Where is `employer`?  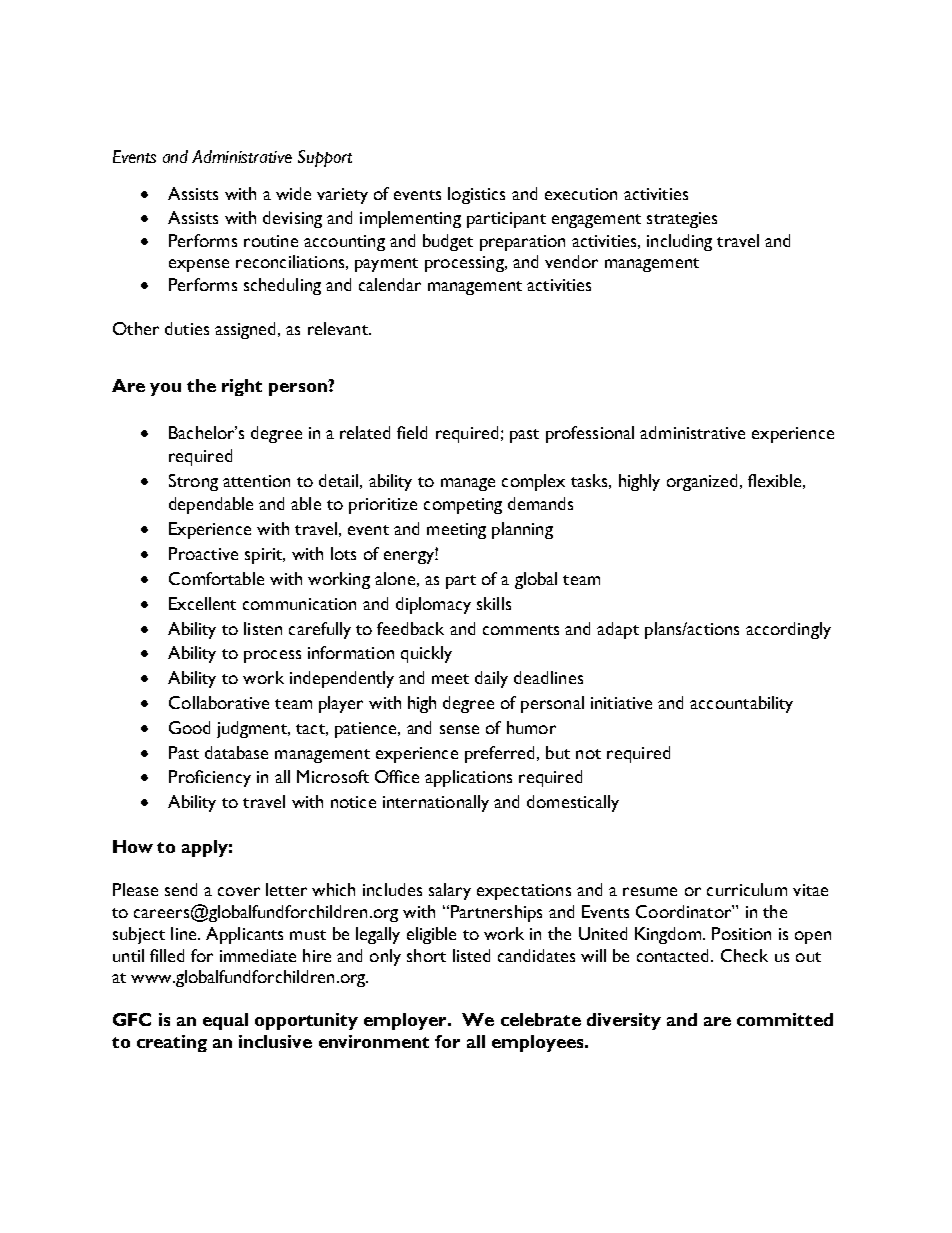
employer is located at coordinates (406, 1021).
